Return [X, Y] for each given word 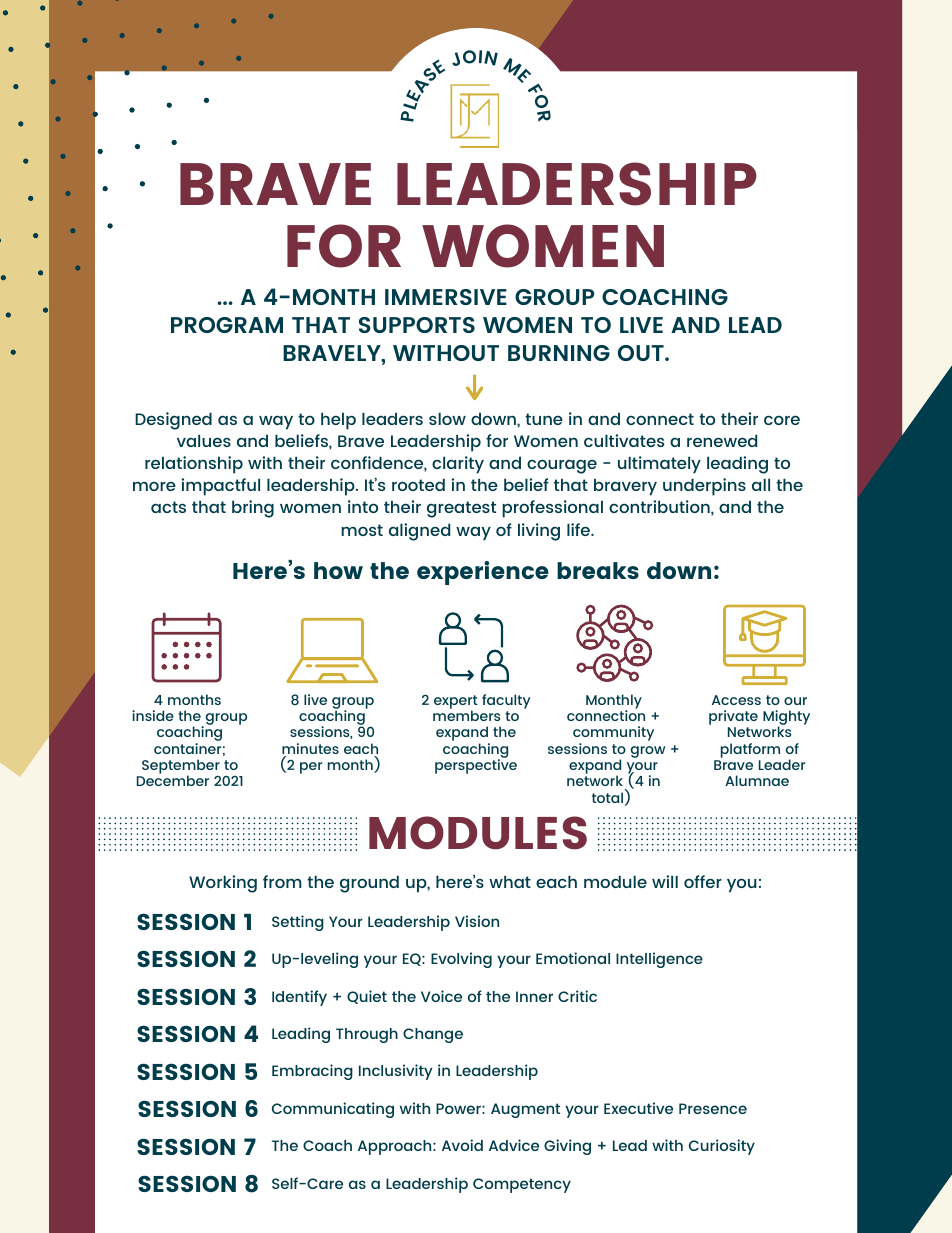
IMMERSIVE [446, 297]
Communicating [333, 1110]
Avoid [462, 1145]
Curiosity [722, 1147]
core [782, 420]
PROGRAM [227, 325]
